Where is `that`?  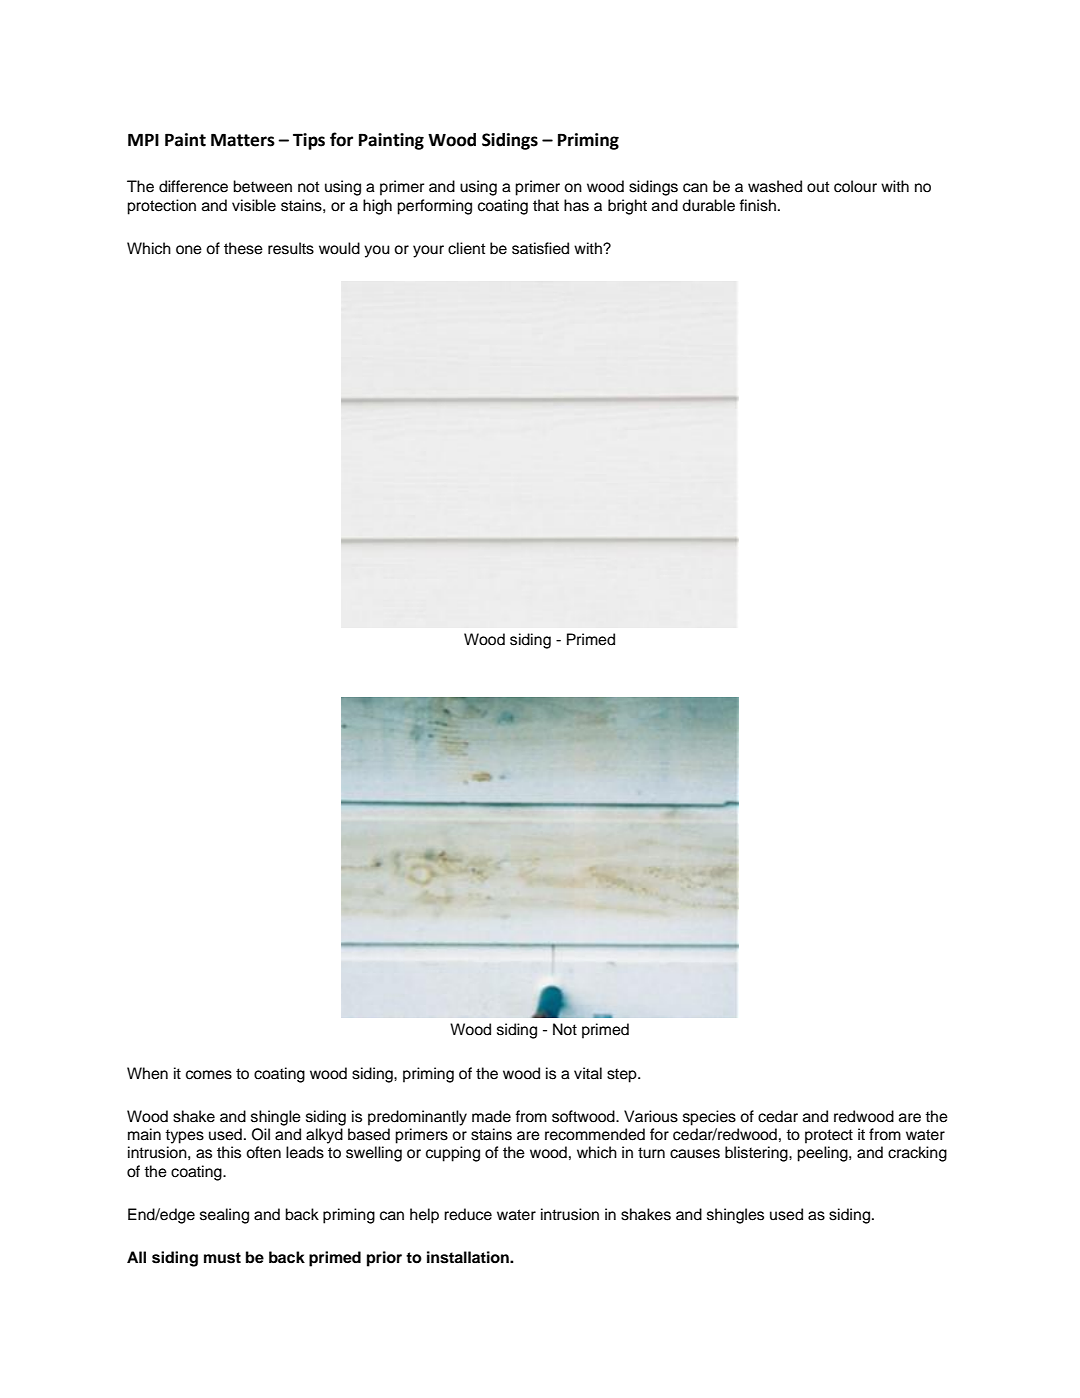
that is located at coordinates (546, 205).
